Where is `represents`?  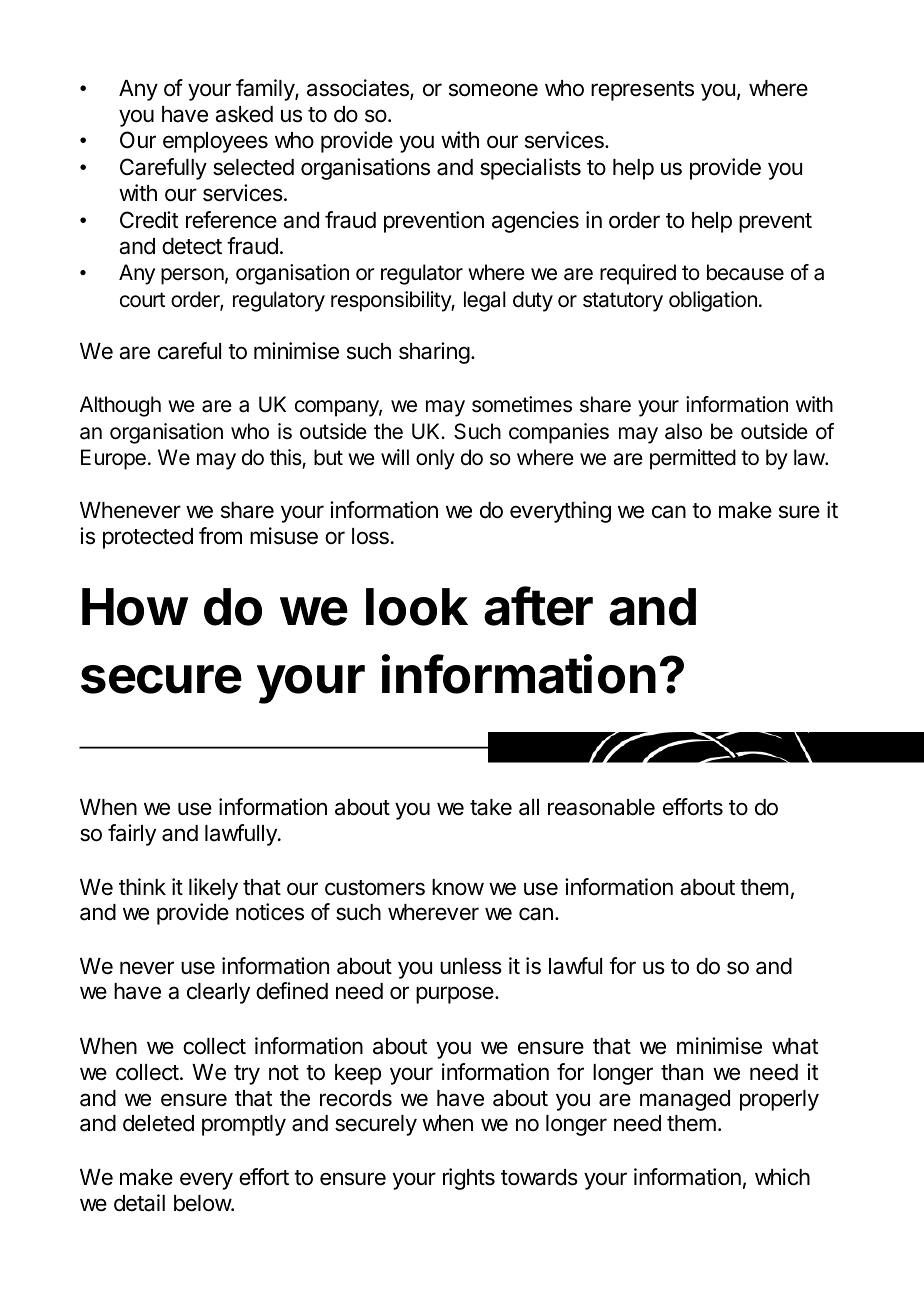
represents is located at coordinates (642, 91).
